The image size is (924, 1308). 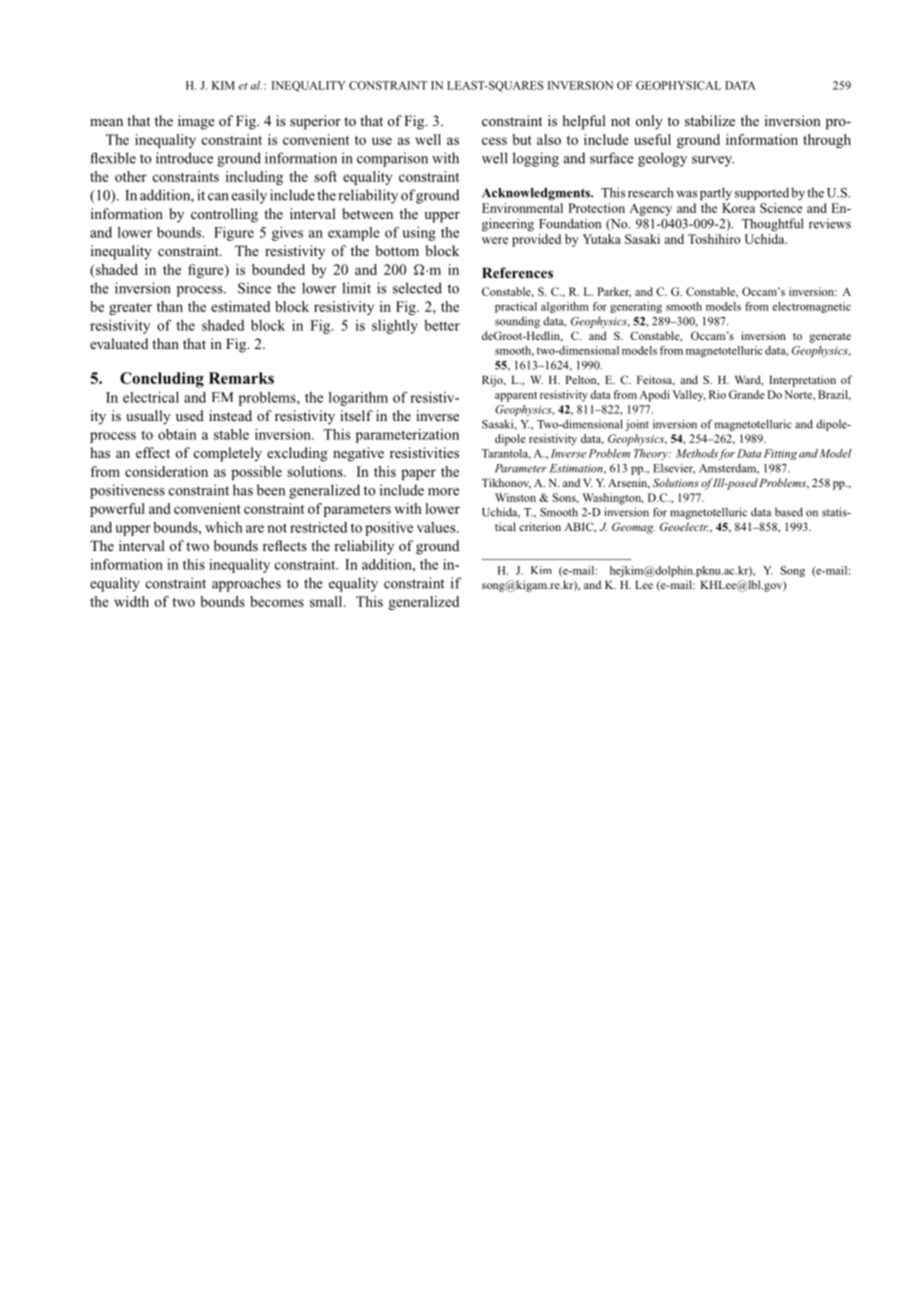 What do you see at coordinates (224, 215) in the screenshot?
I see `controlling` at bounding box center [224, 215].
